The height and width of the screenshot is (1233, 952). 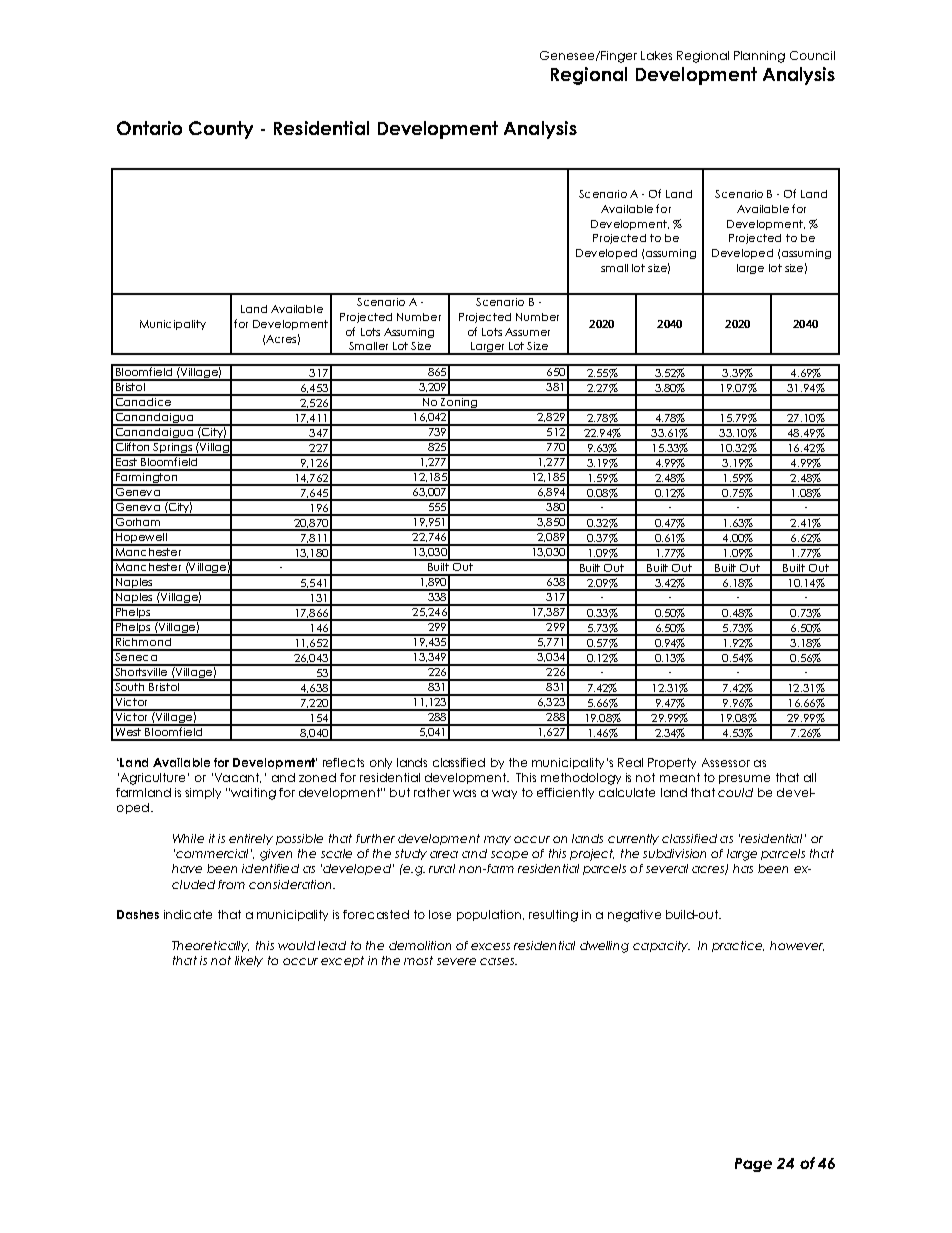 I want to click on simply, so click(x=203, y=793).
